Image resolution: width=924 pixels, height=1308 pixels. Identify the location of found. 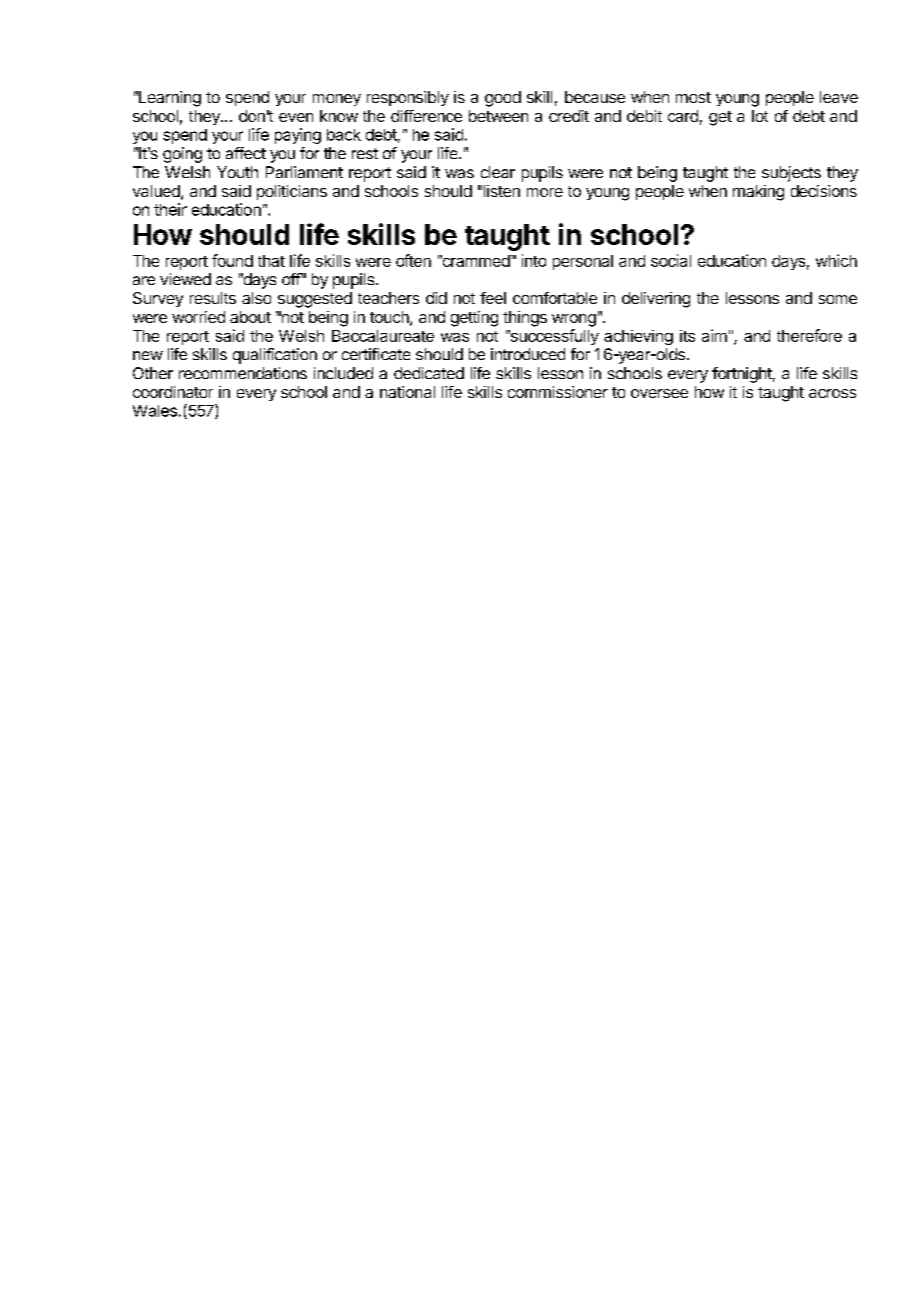
(232, 260).
